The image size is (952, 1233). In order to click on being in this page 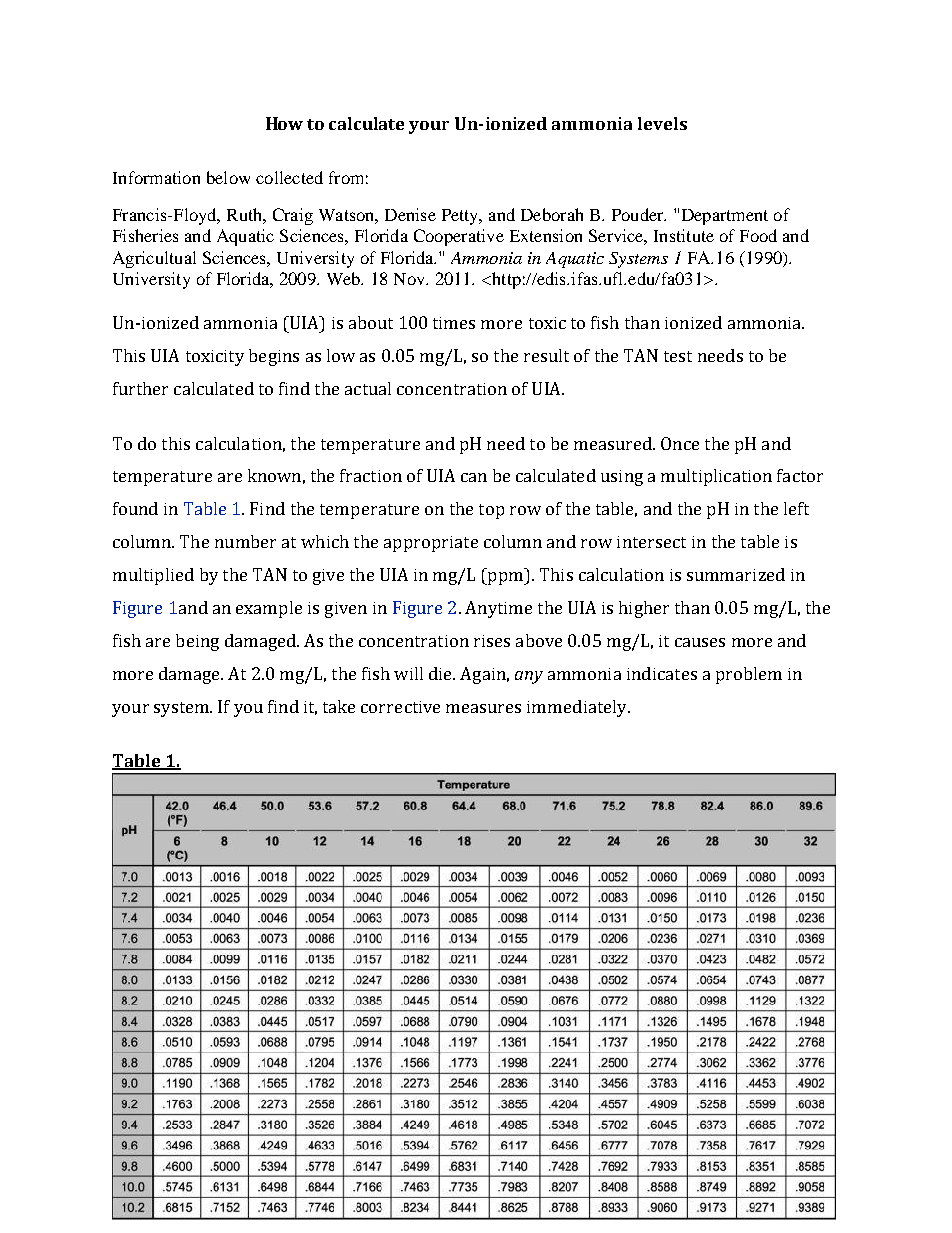, I will do `click(197, 642)`.
